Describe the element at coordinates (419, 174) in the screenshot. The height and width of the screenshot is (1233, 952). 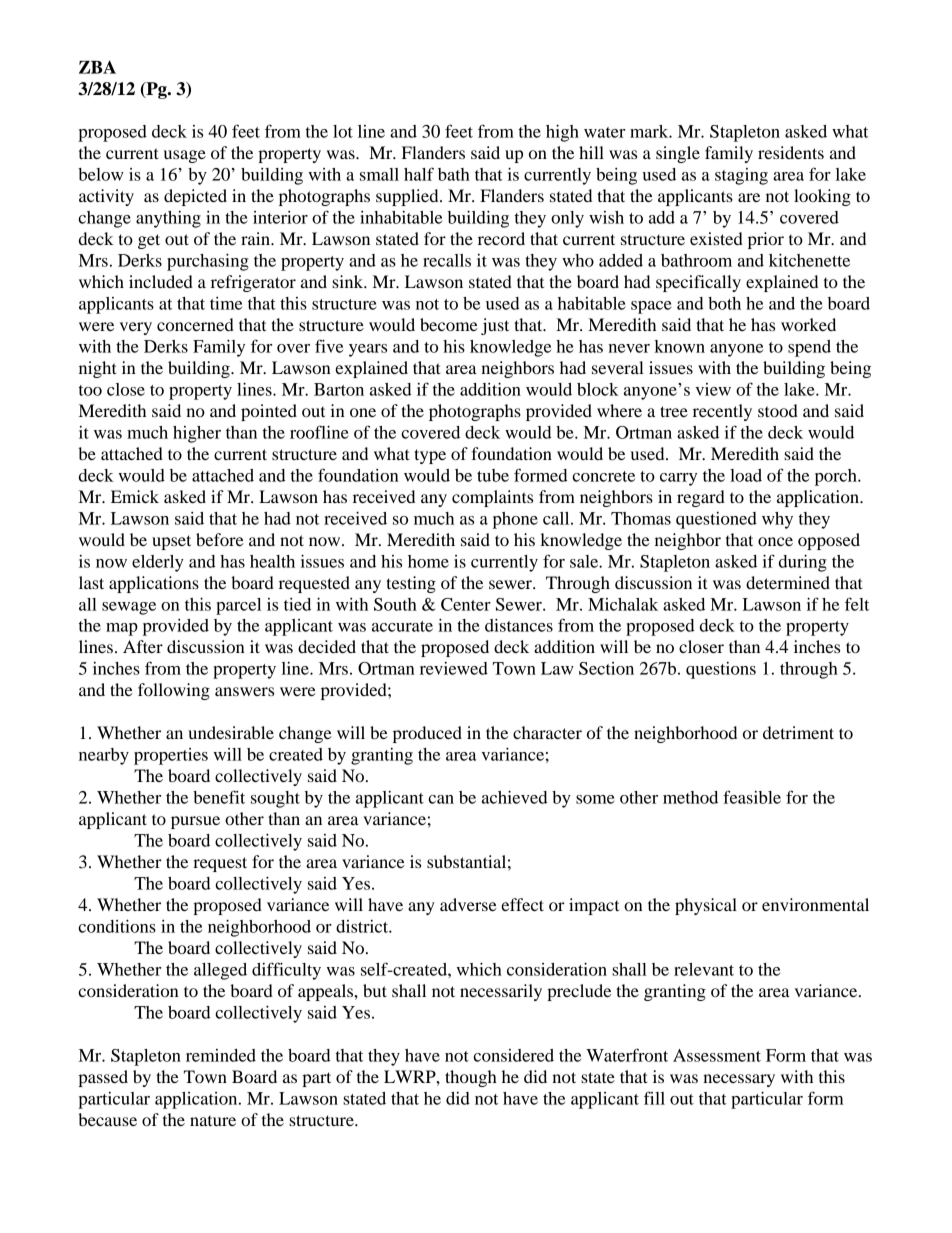
I see `half` at that location.
